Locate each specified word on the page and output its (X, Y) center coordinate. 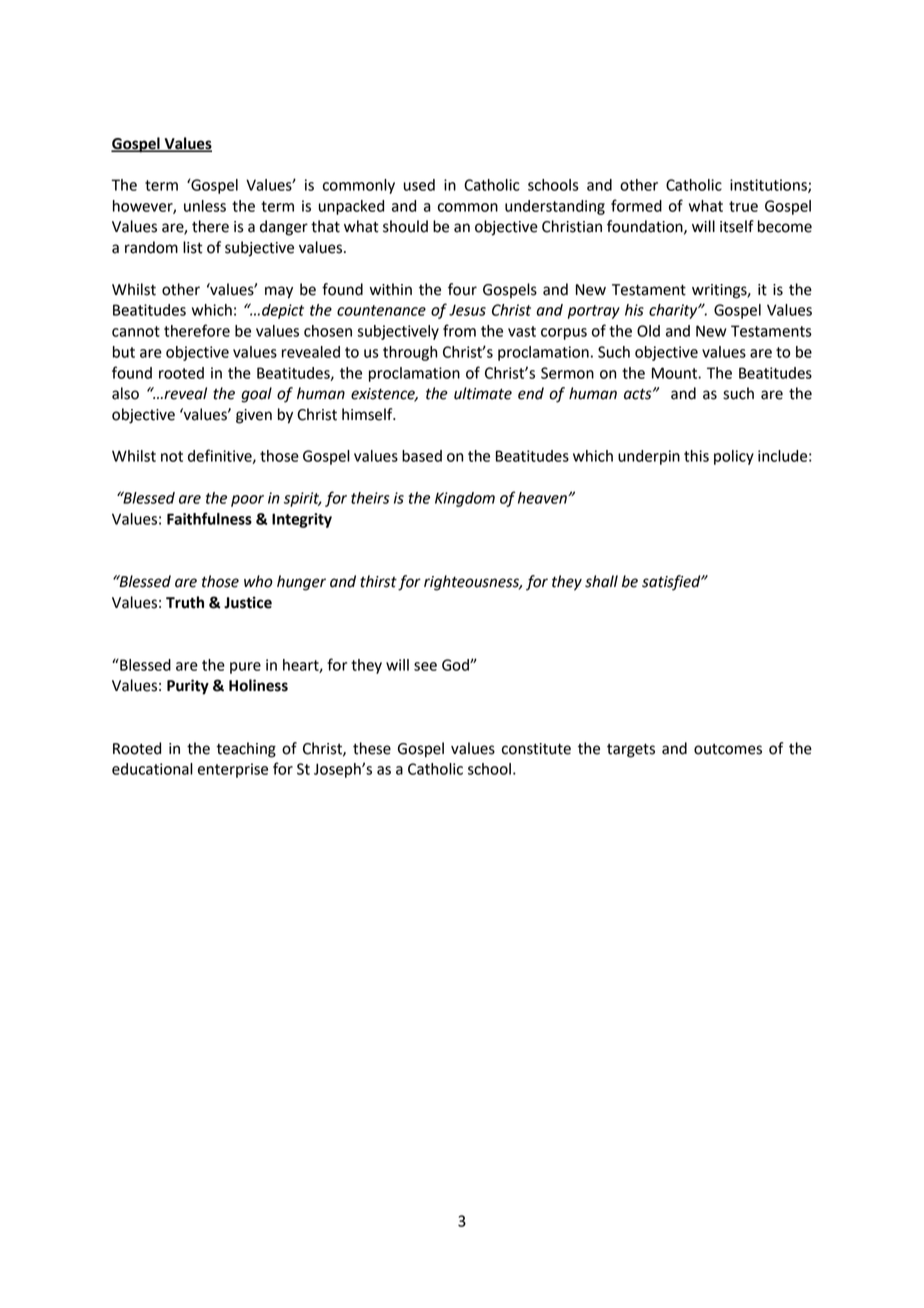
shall (601, 581)
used (419, 185)
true (743, 206)
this (696, 456)
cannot (136, 331)
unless (205, 206)
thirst (378, 581)
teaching (246, 750)
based (422, 456)
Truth (185, 602)
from (459, 330)
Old (648, 331)
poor (247, 501)
